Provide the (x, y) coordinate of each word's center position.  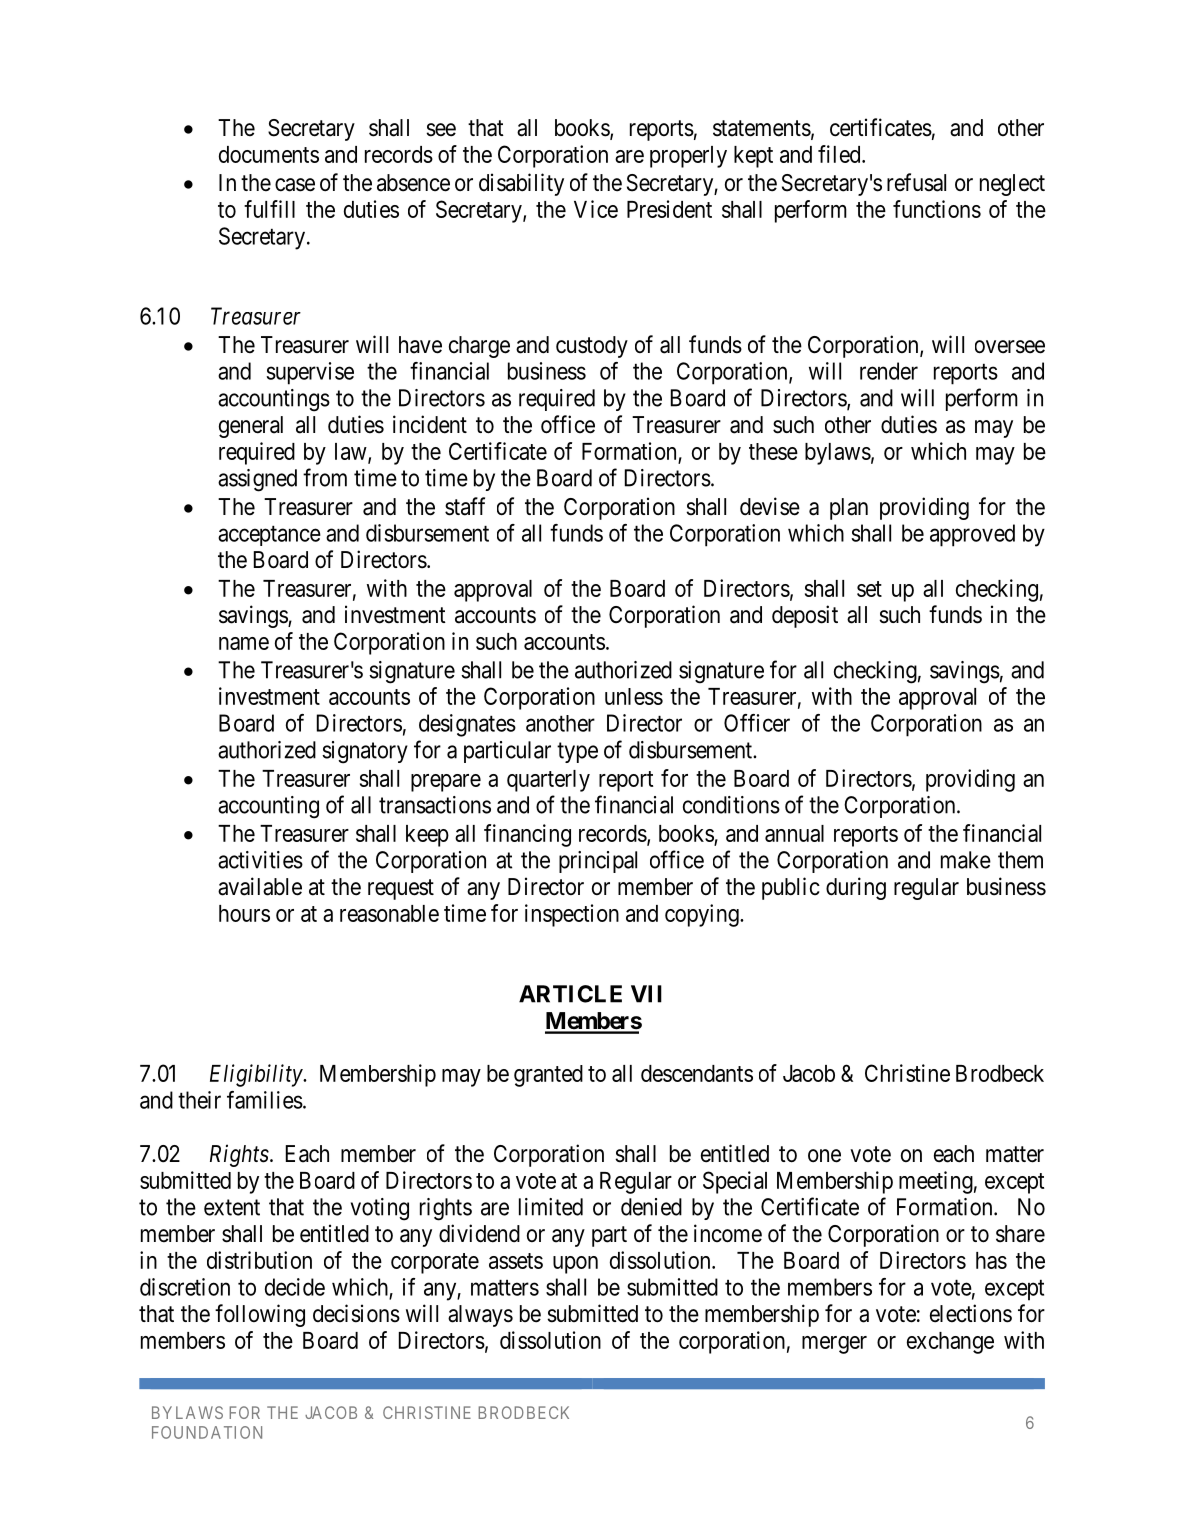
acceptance (269, 536)
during (856, 888)
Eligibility (257, 1075)
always (480, 1316)
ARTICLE (570, 994)
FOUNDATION (207, 1432)
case (295, 185)
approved (972, 535)
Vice (596, 209)
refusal (916, 182)
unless (634, 696)
